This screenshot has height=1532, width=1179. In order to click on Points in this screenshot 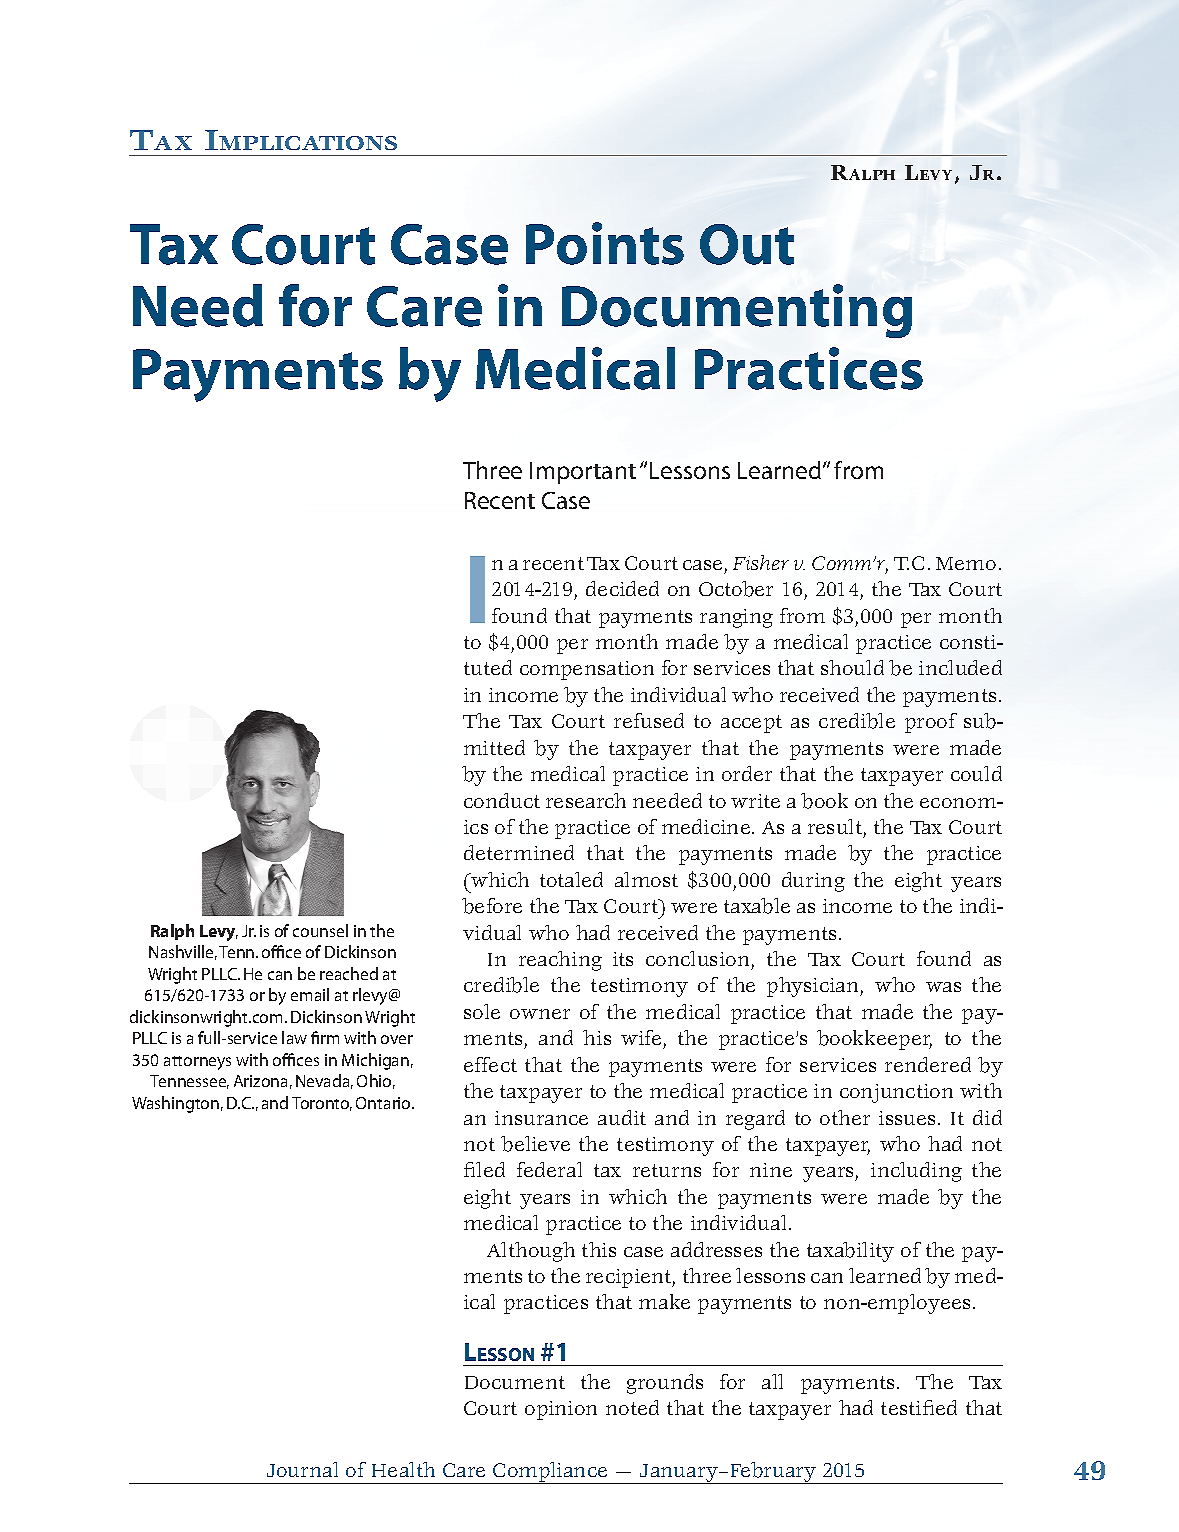, I will do `click(605, 243)`.
